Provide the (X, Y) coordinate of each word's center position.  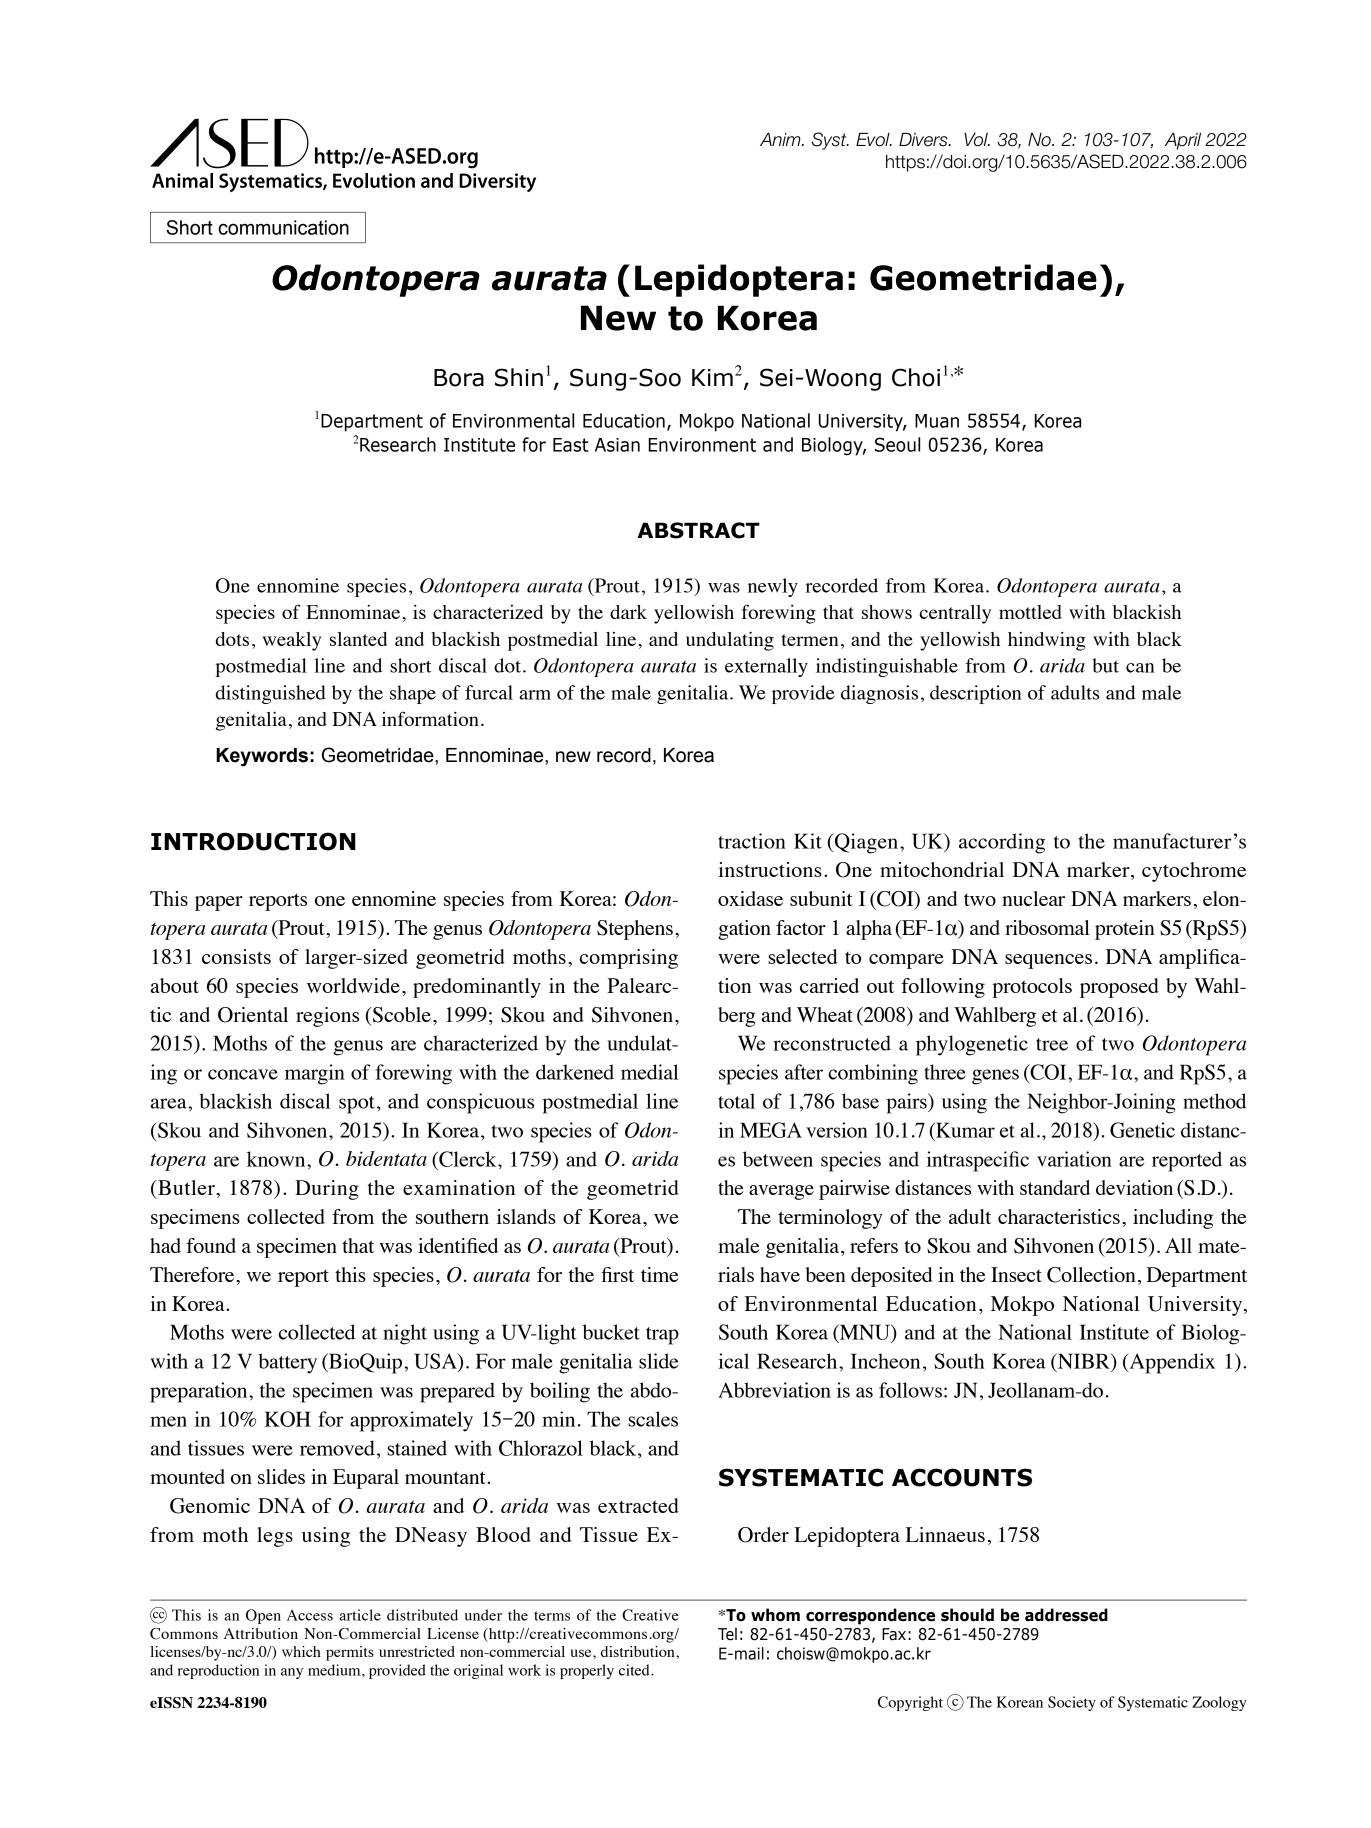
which (301, 1651)
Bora (459, 378)
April (1183, 141)
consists (236, 956)
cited (635, 1670)
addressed (1066, 1615)
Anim (781, 139)
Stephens (635, 930)
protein (1125, 930)
